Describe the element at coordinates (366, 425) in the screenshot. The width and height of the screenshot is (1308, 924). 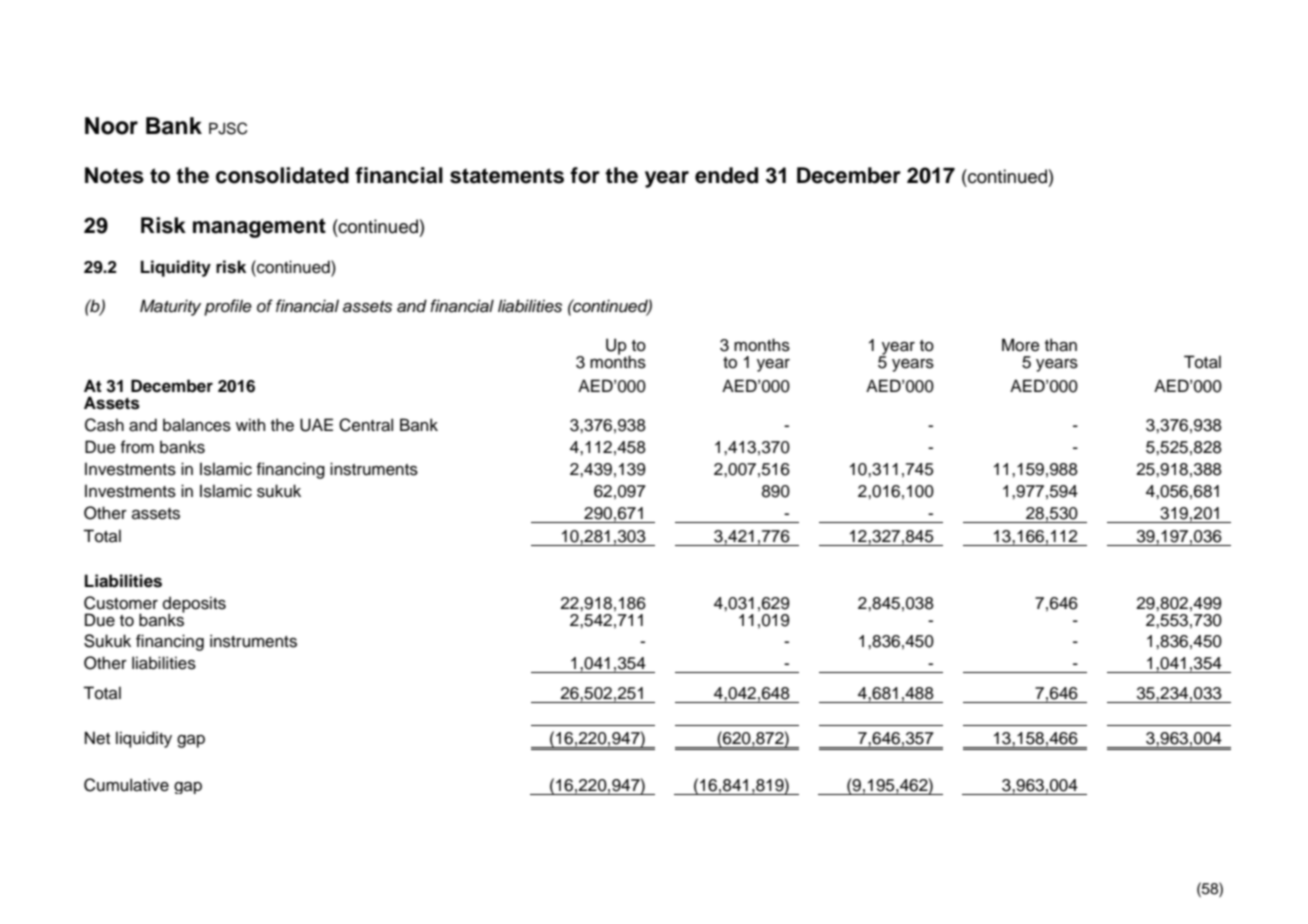
I see `Central` at that location.
